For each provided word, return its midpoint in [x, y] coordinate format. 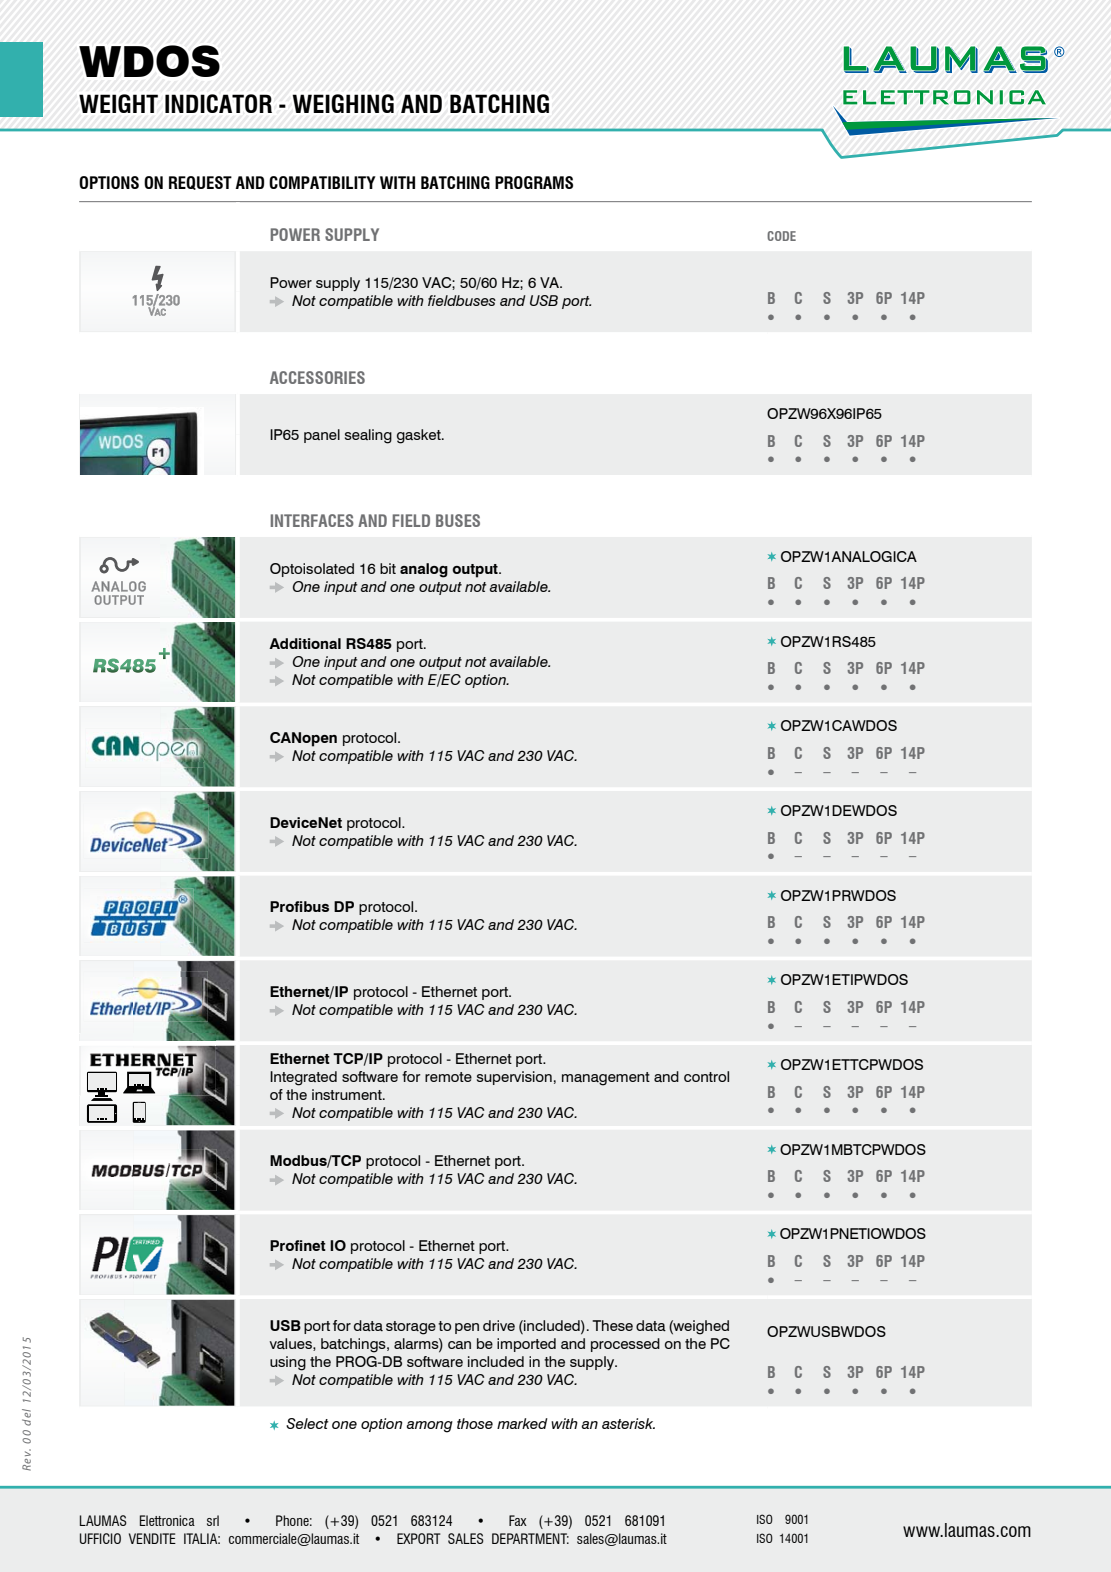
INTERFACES [312, 520]
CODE [781, 236]
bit [388, 568]
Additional [305, 643]
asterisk [628, 1423]
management [606, 1079]
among [429, 1427]
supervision [514, 1078]
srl [213, 1520]
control [706, 1076]
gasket [420, 436]
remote [448, 1077]
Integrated [303, 1078]
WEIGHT [118, 103]
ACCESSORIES [317, 377]
